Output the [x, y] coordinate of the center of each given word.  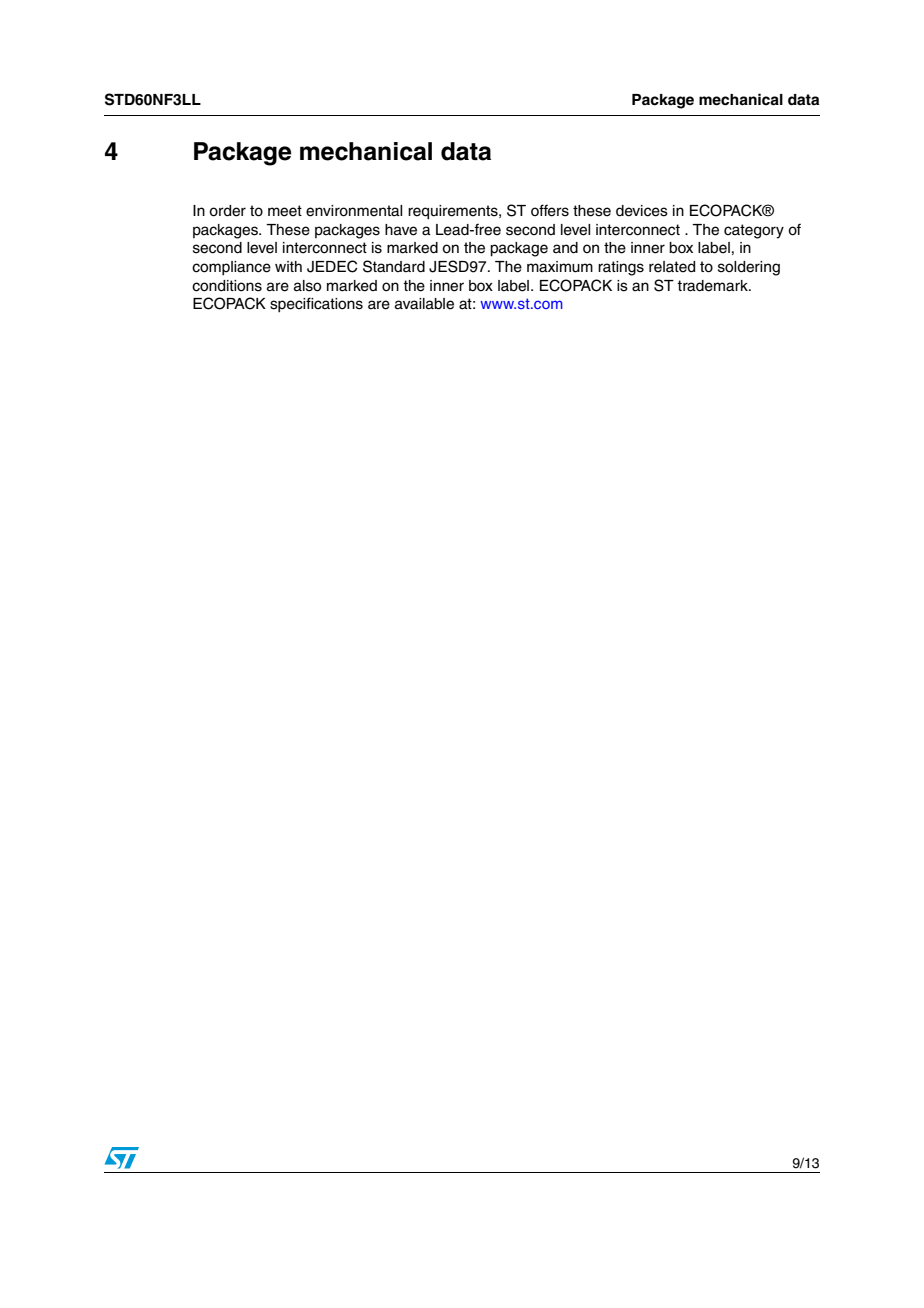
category [754, 231]
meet [285, 211]
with [288, 266]
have [401, 230]
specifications [316, 304]
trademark [713, 286]
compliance [231, 268]
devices [642, 211]
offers [550, 210]
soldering [749, 268]
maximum [560, 267]
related [672, 267]
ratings [621, 268]
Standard [394, 266]
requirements [454, 212]
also [307, 286]
